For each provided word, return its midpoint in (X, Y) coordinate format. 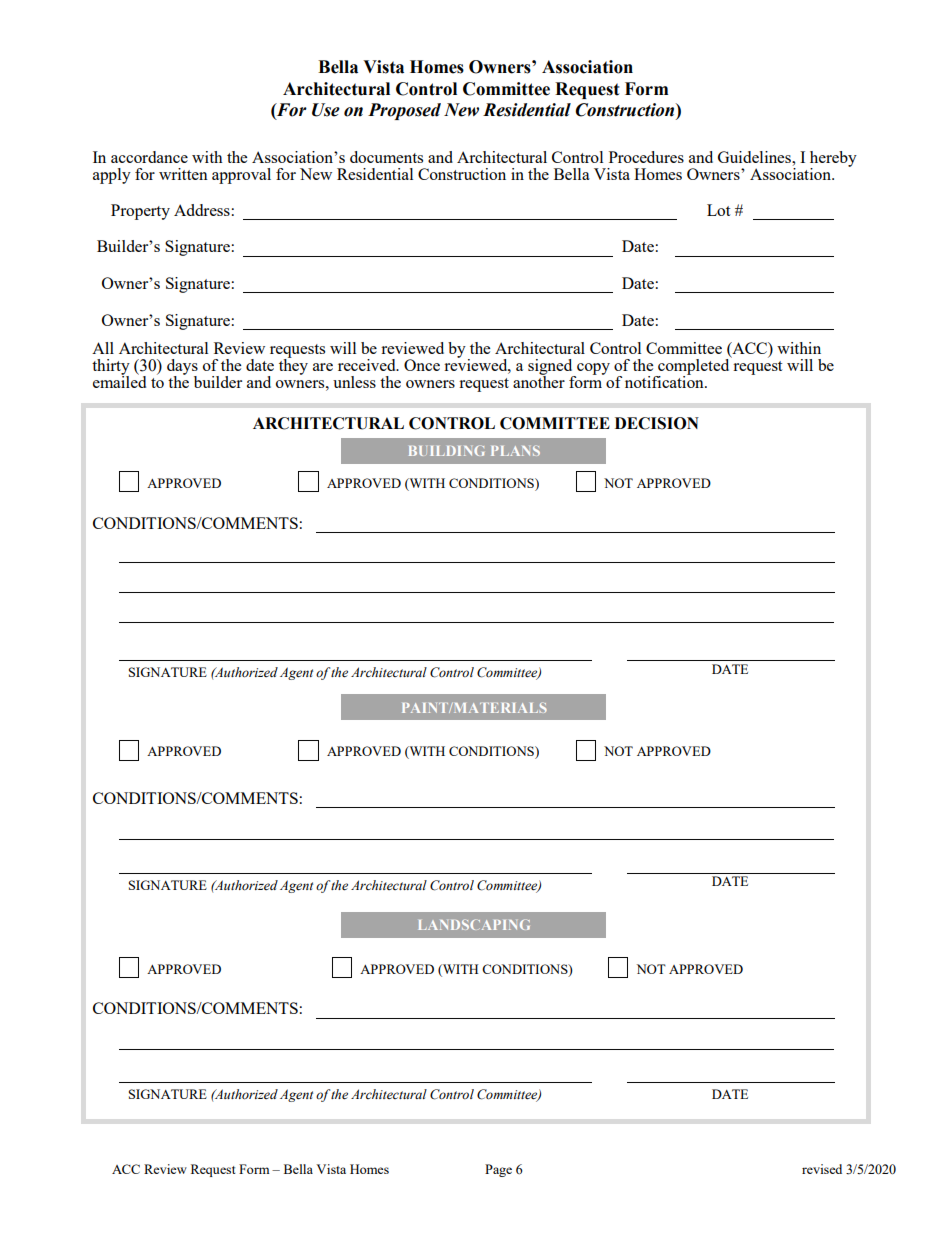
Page (498, 1170)
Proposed (404, 111)
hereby (833, 160)
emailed (119, 381)
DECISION (657, 423)
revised (822, 1169)
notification (665, 381)
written (183, 174)
